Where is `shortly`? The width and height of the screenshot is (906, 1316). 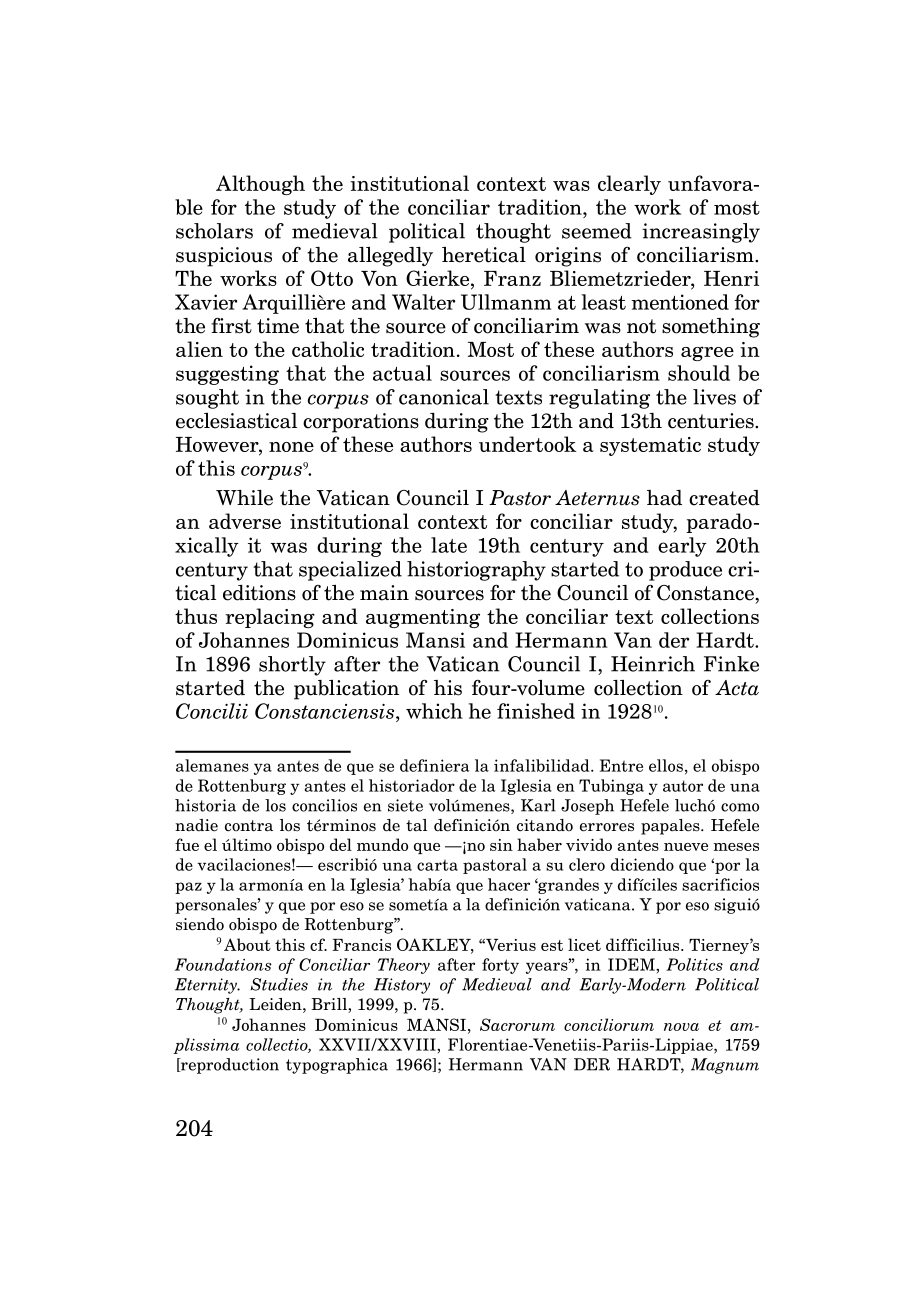
shortly is located at coordinates (292, 666).
